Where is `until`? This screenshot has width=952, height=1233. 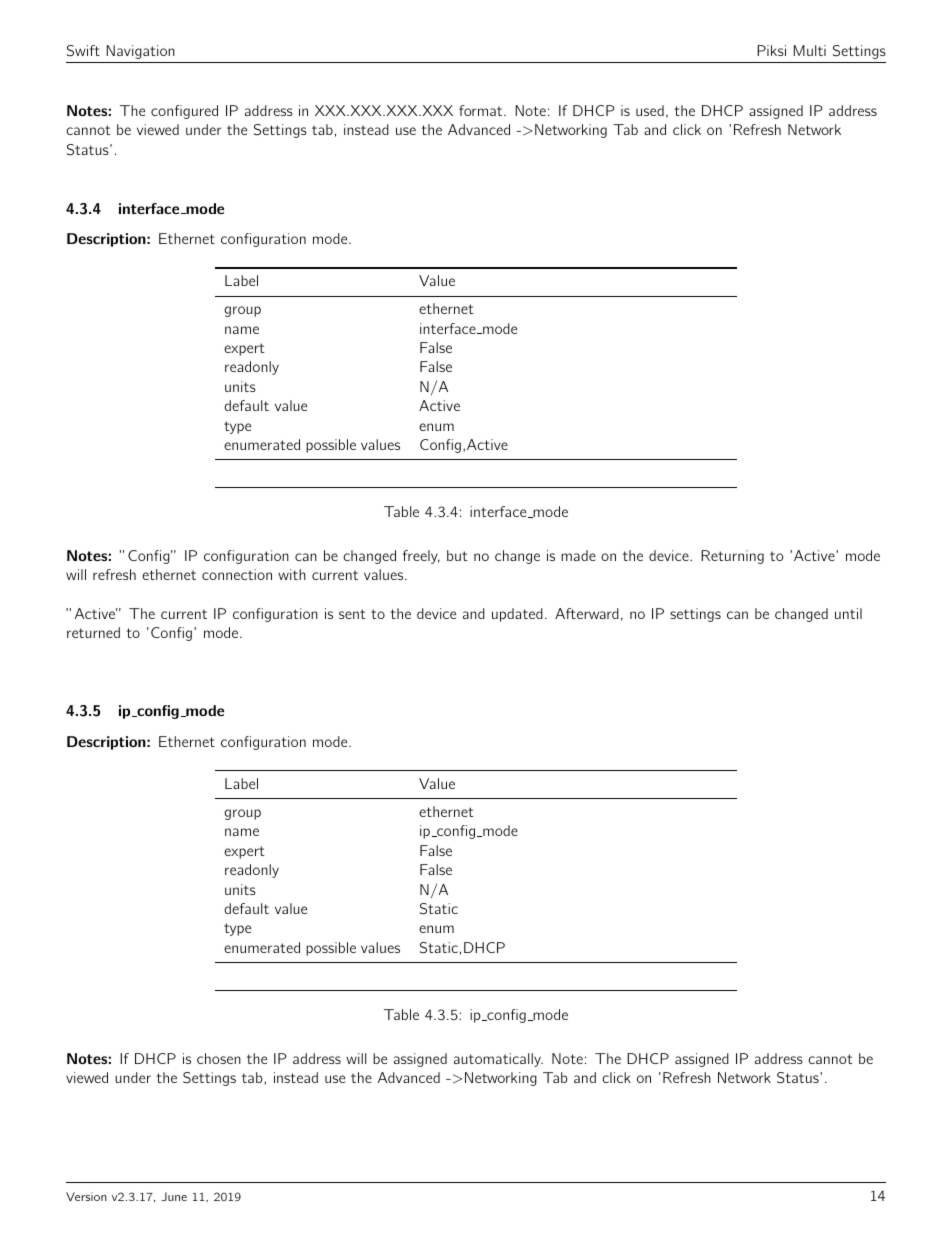
until is located at coordinates (848, 613).
